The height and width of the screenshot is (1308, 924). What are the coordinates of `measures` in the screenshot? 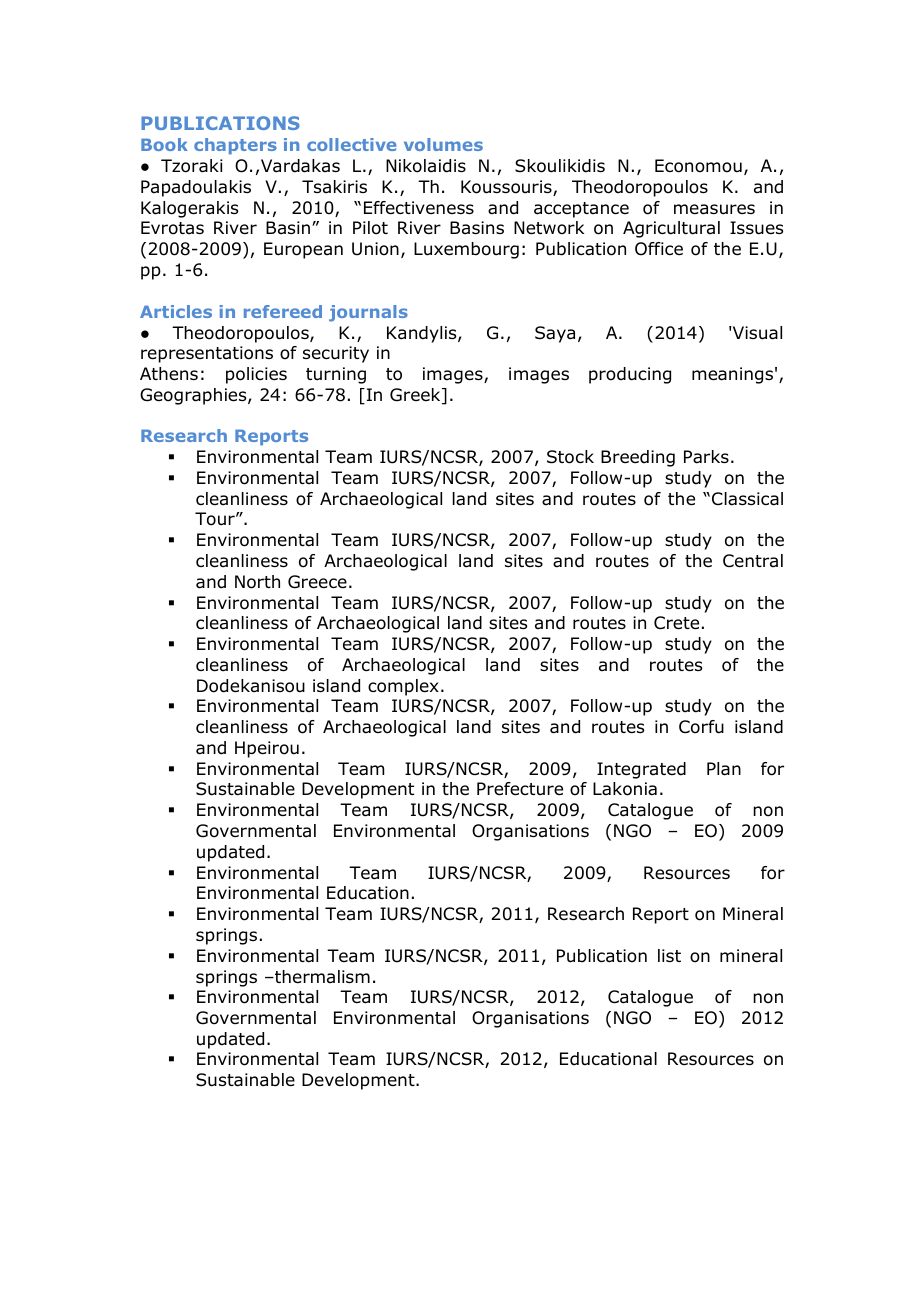 It's located at (714, 209).
